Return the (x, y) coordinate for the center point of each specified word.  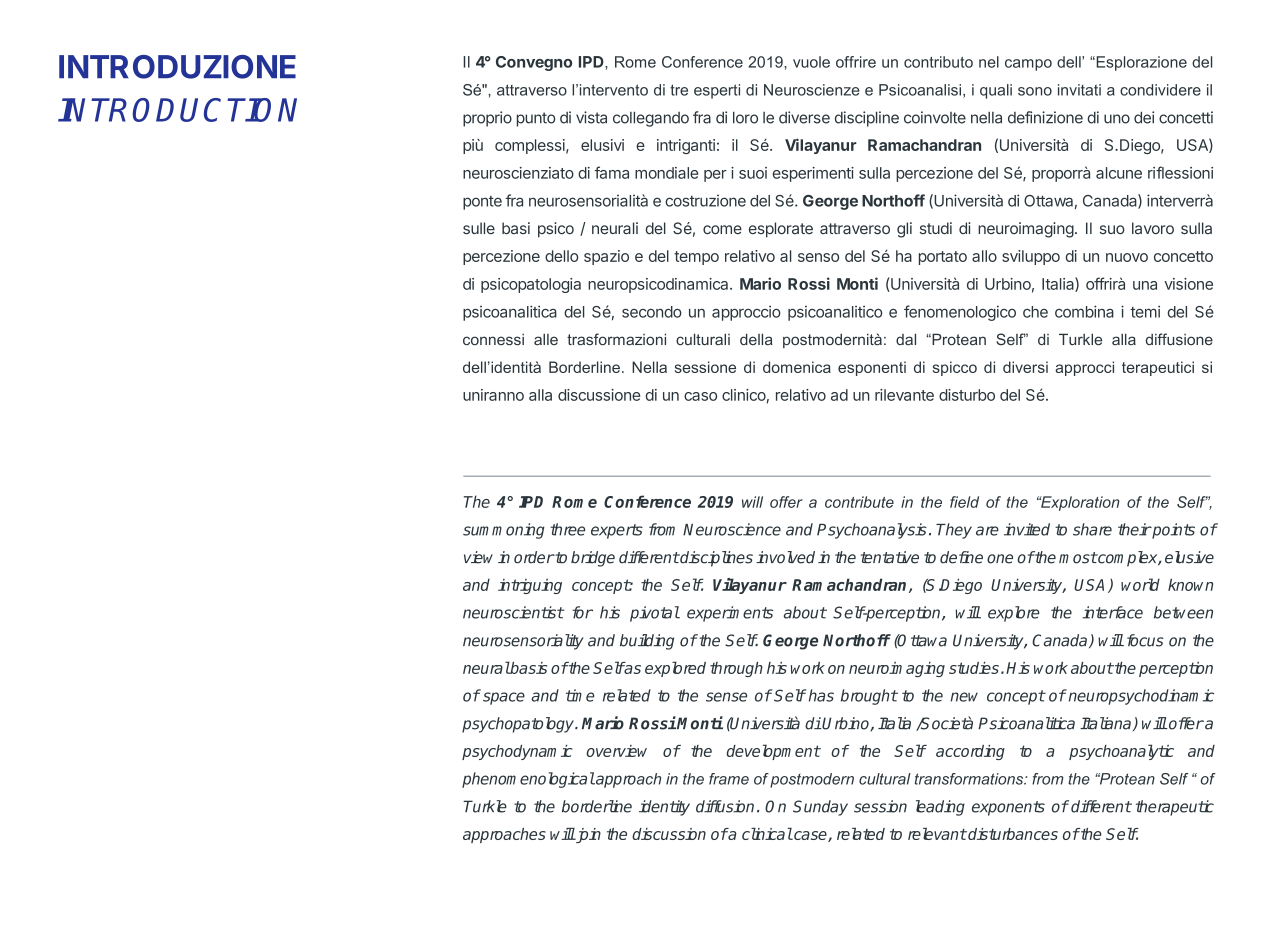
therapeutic (1175, 808)
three (567, 529)
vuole (811, 62)
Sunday (820, 808)
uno (1117, 119)
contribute (859, 502)
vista (591, 117)
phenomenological (528, 780)
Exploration (1079, 503)
